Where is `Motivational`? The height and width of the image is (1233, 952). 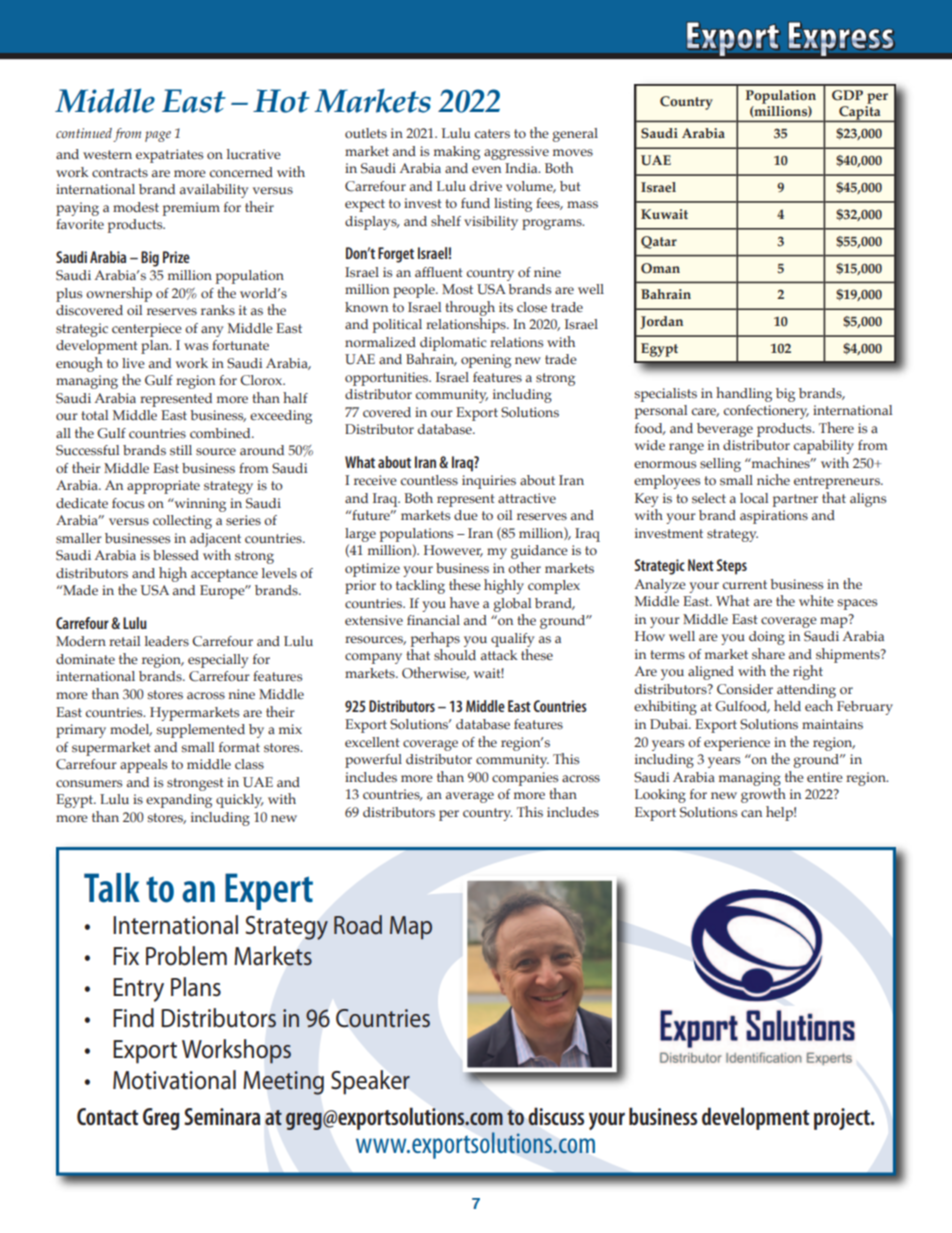 Motivational is located at coordinates (174, 1080).
